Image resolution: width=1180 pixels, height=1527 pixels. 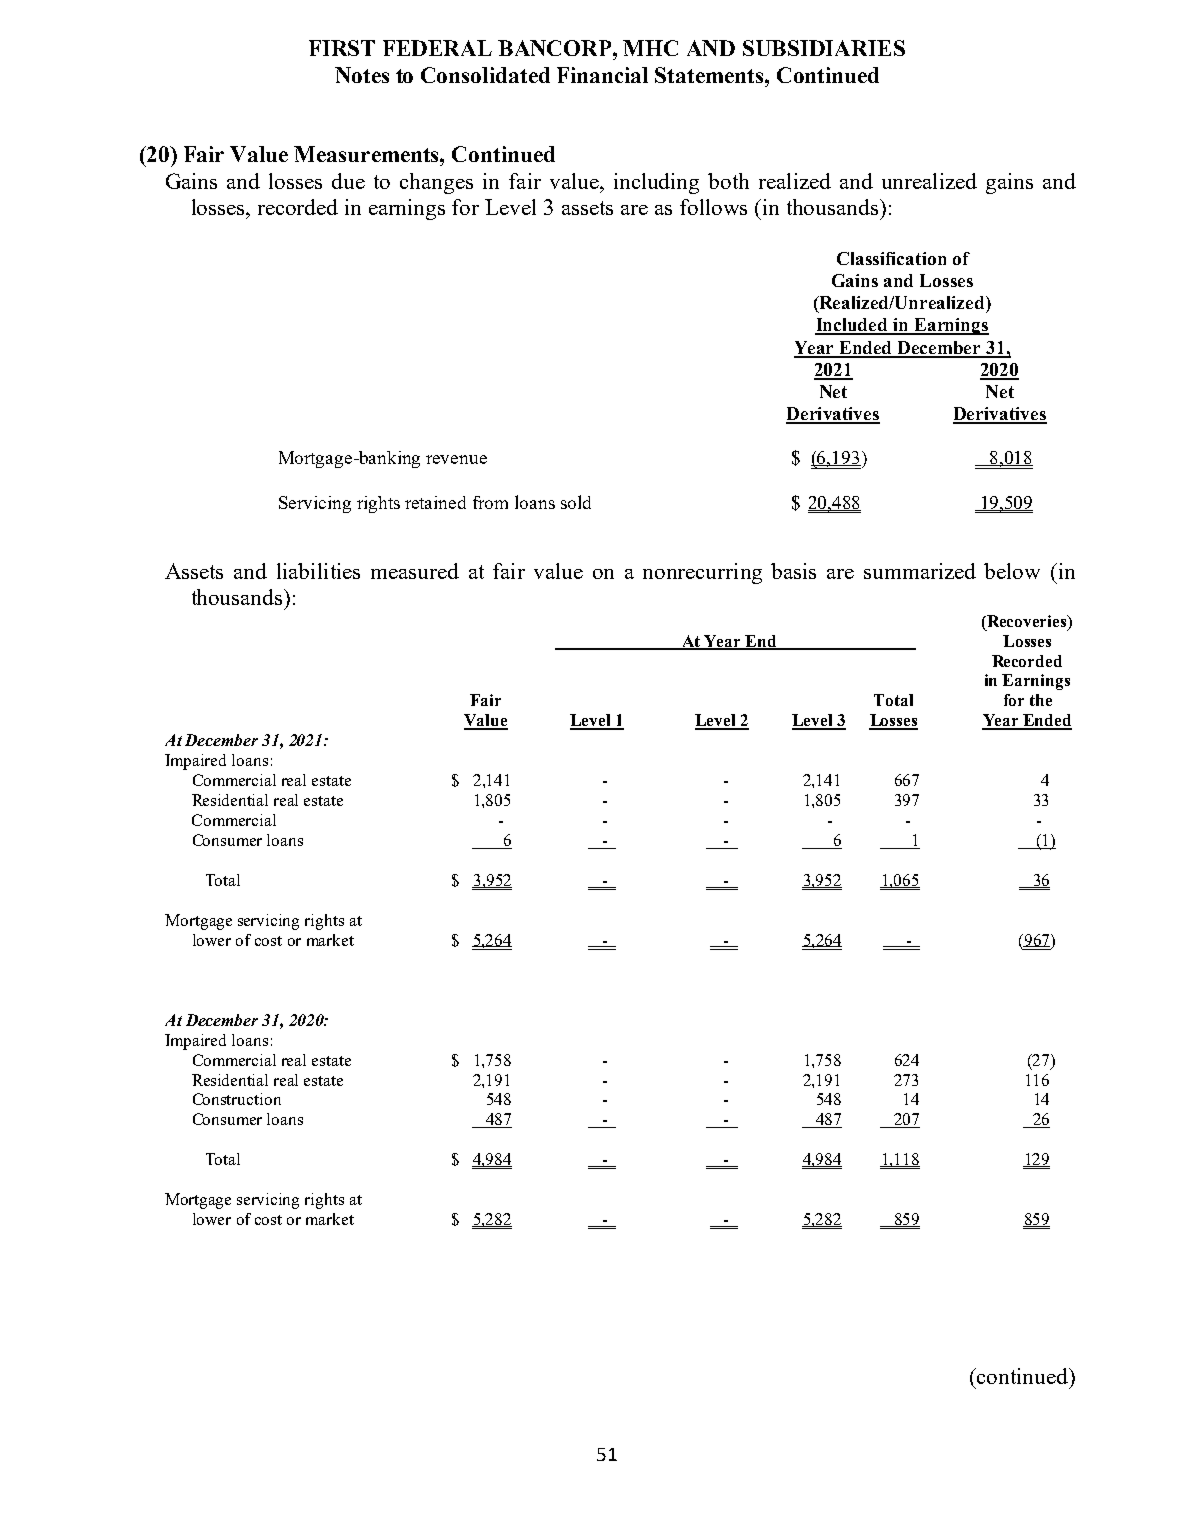 I want to click on Construction, so click(x=237, y=1099).
